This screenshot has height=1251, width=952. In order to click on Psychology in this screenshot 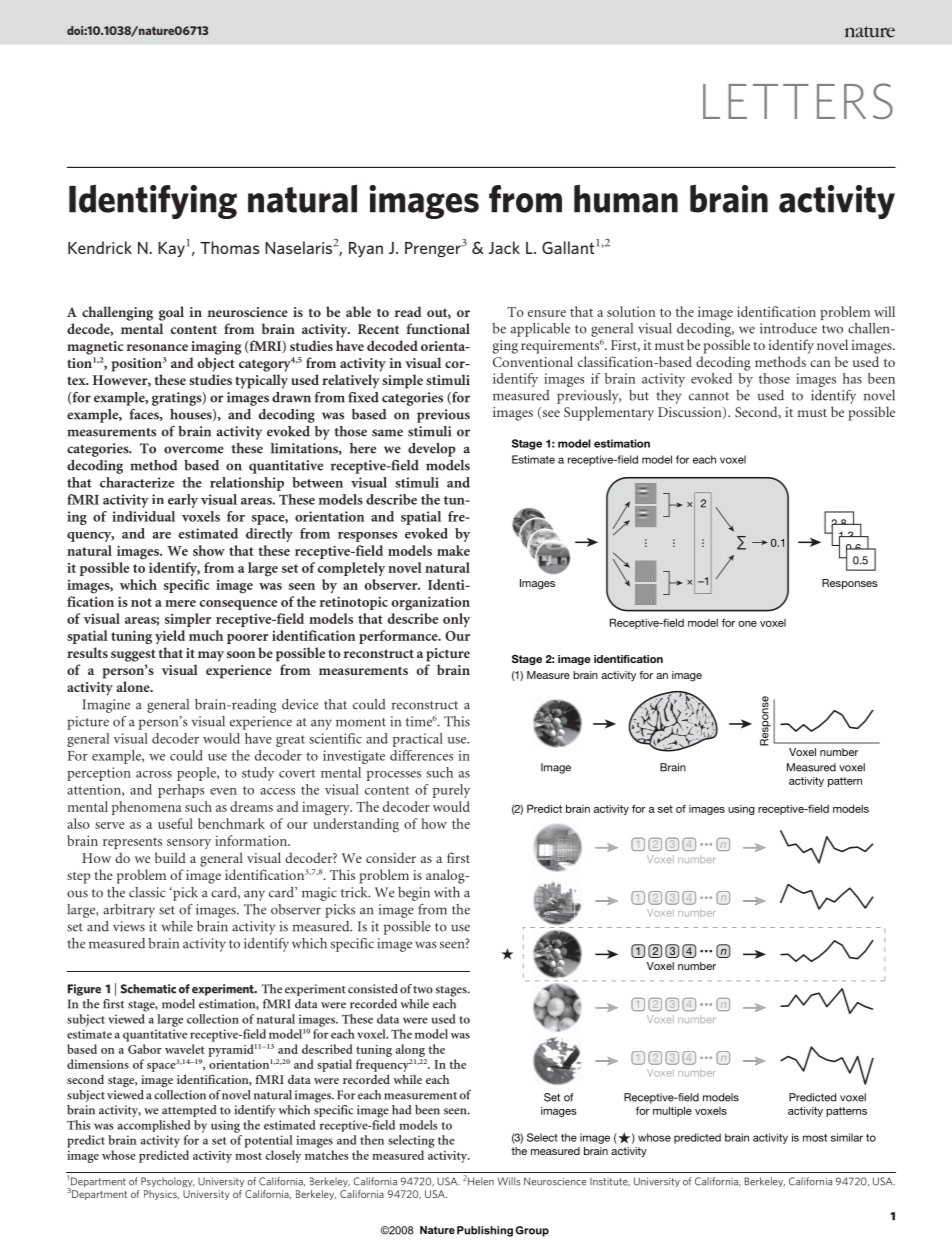, I will do `click(168, 1182)`.
